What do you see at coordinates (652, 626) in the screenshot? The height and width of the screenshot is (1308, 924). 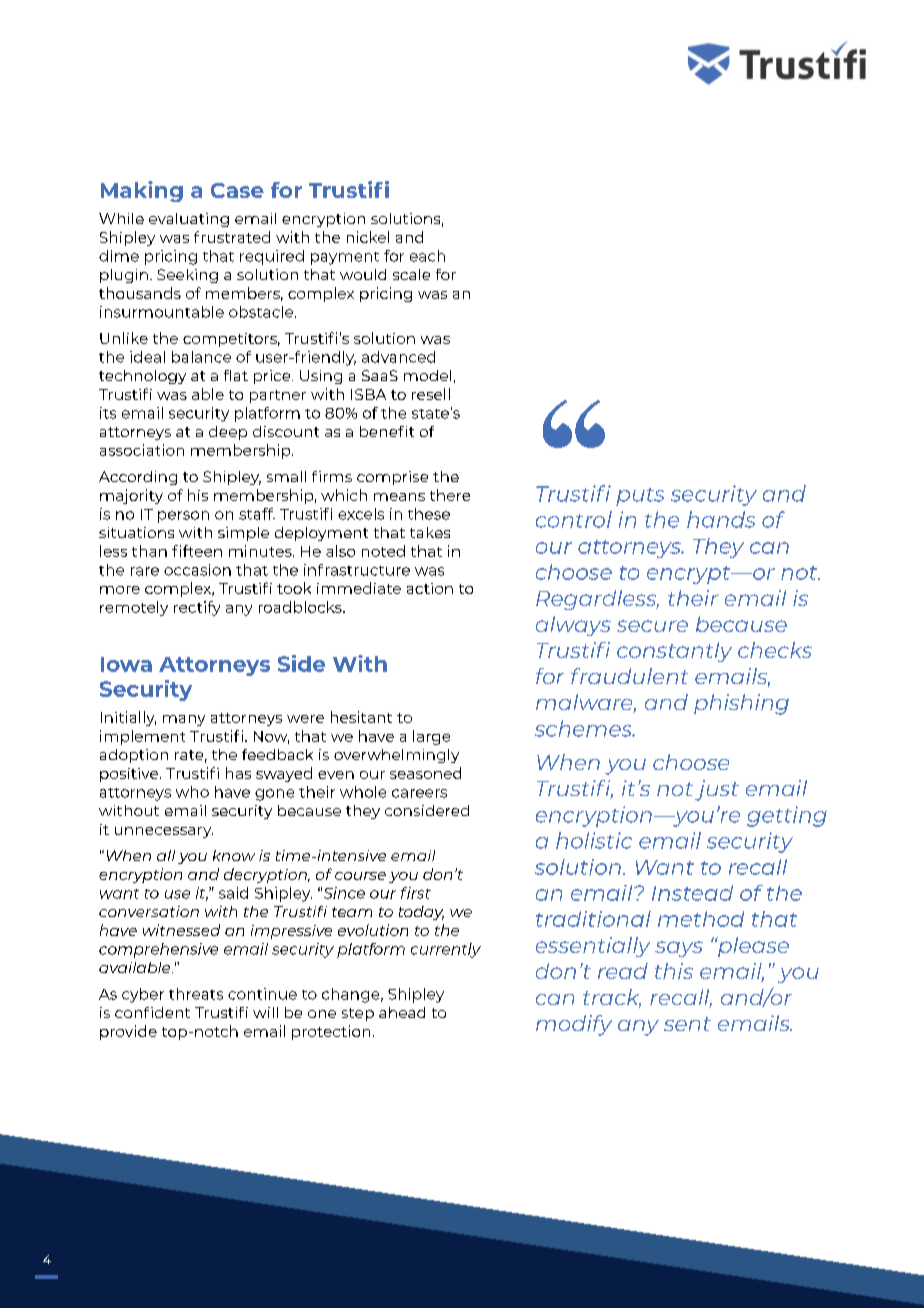 I see `secure` at bounding box center [652, 626].
